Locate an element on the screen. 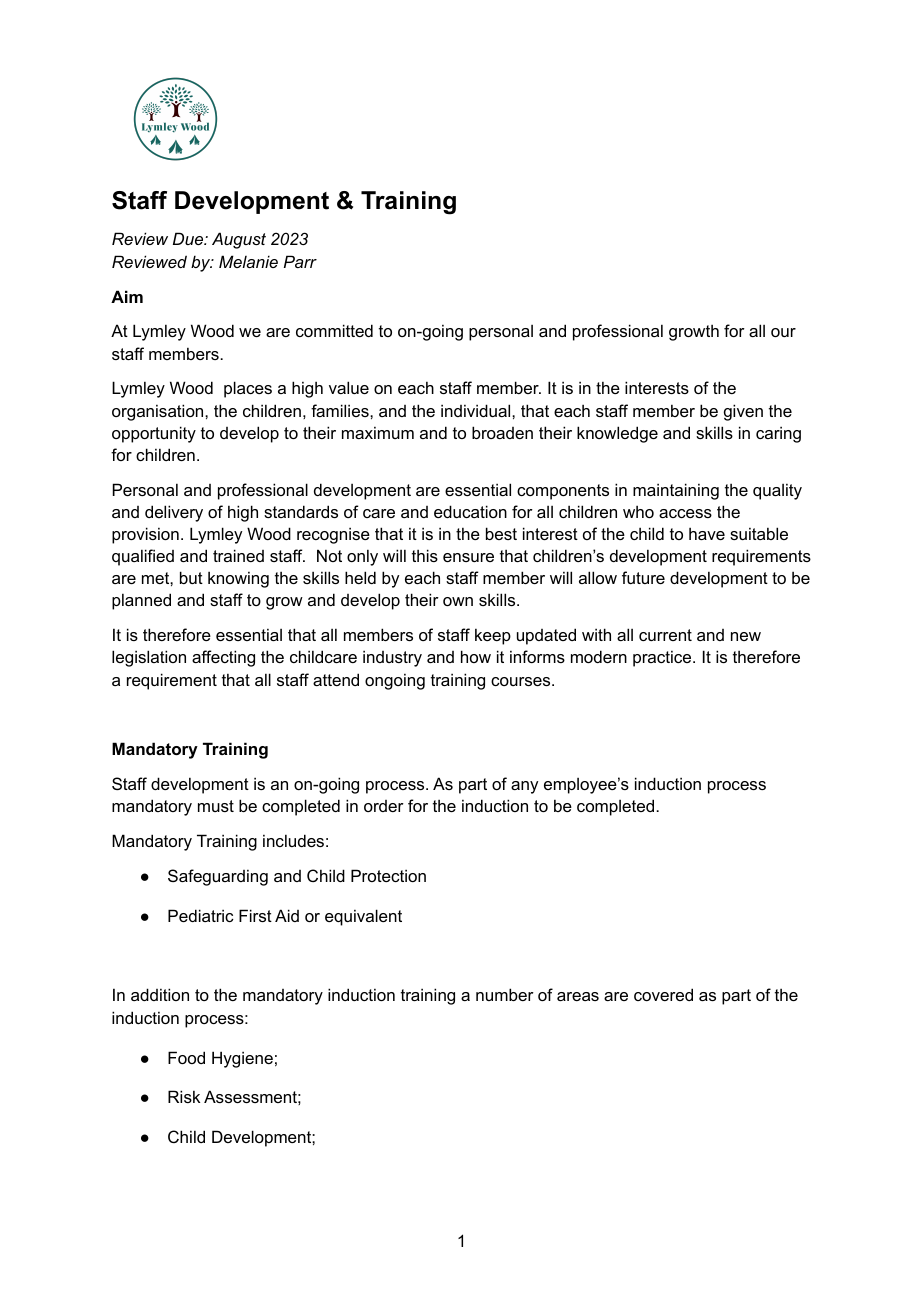  Due is located at coordinates (189, 238).
